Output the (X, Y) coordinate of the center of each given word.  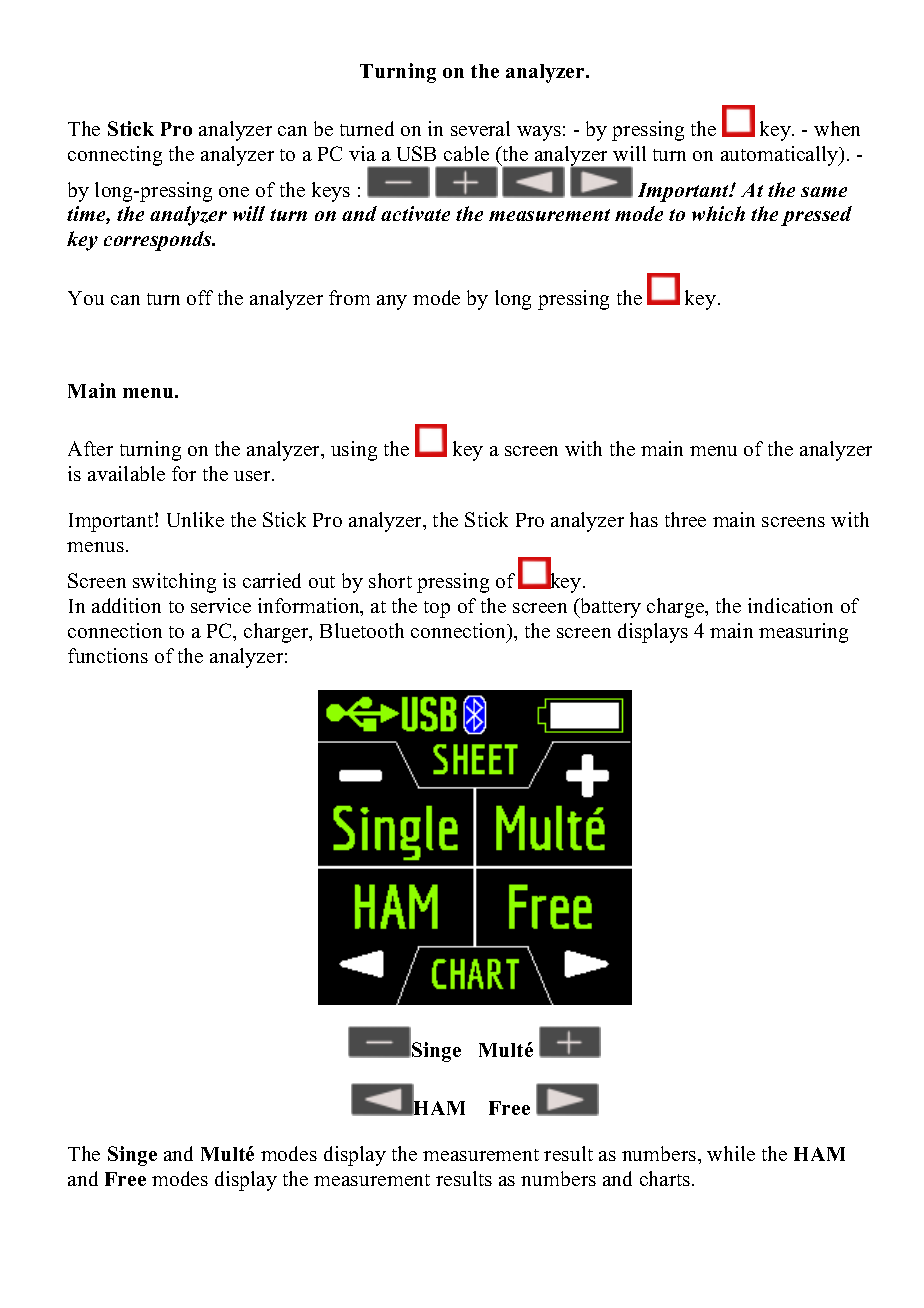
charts (666, 1178)
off (200, 297)
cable (466, 153)
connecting (115, 156)
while (731, 1153)
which (718, 213)
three (685, 519)
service (221, 605)
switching (174, 583)
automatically (781, 156)
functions (108, 655)
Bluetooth (362, 630)
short (390, 580)
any (392, 302)
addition (126, 605)
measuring (803, 633)
